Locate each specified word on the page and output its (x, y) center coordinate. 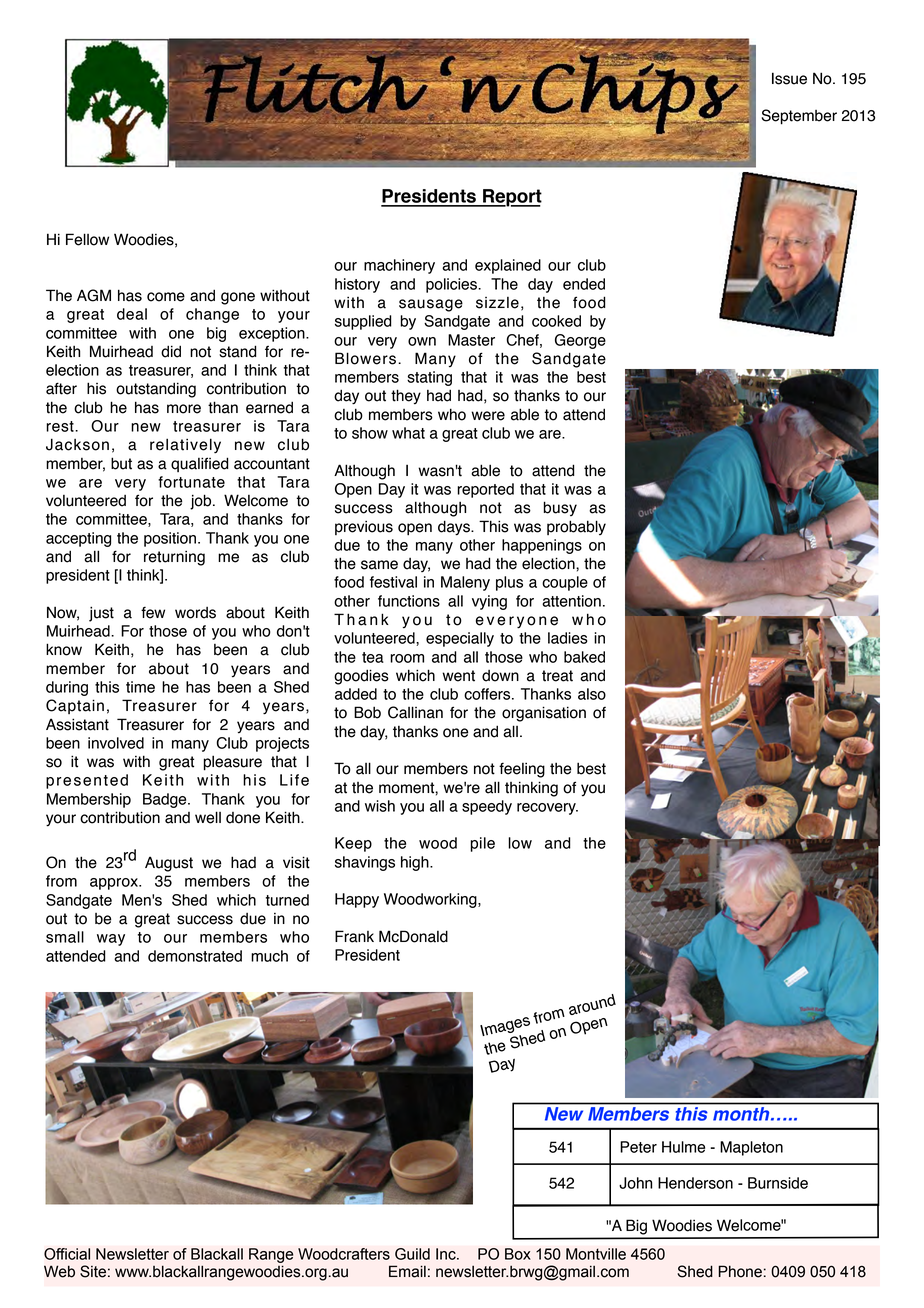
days (455, 528)
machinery (399, 266)
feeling (522, 770)
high (416, 863)
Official (67, 1254)
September (799, 117)
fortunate (191, 482)
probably (576, 527)
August (169, 864)
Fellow (87, 239)
